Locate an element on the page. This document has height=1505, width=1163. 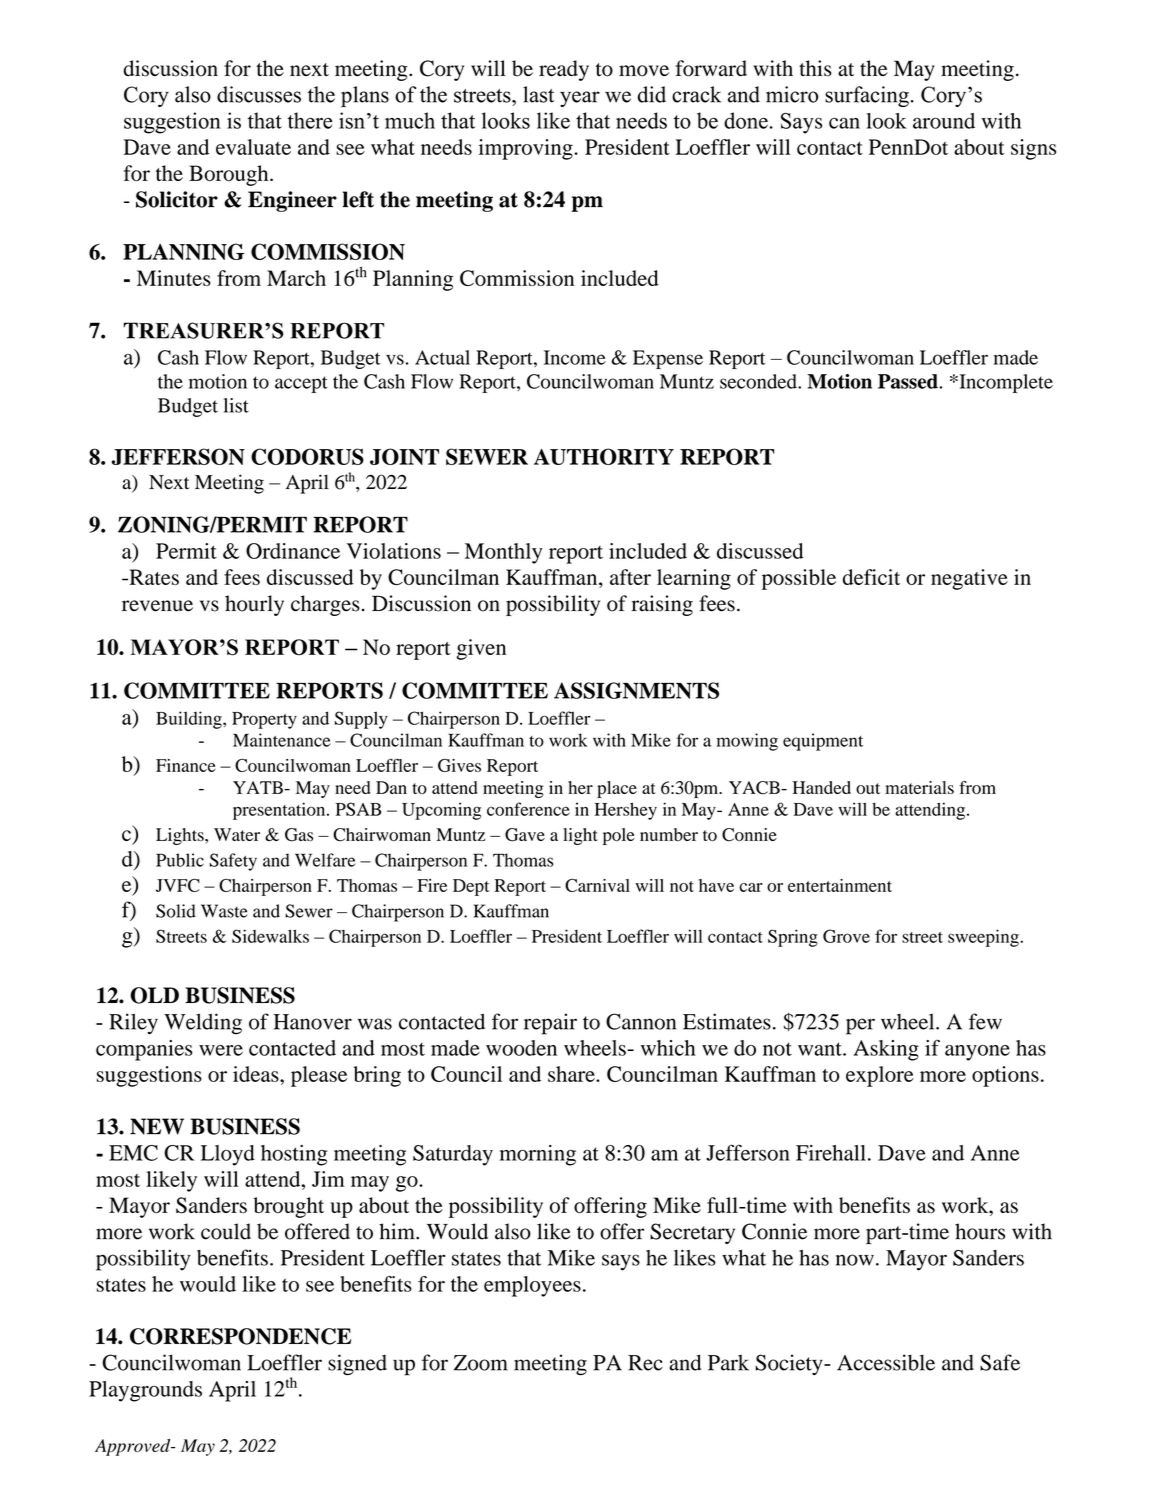
materials is located at coordinates (919, 787).
